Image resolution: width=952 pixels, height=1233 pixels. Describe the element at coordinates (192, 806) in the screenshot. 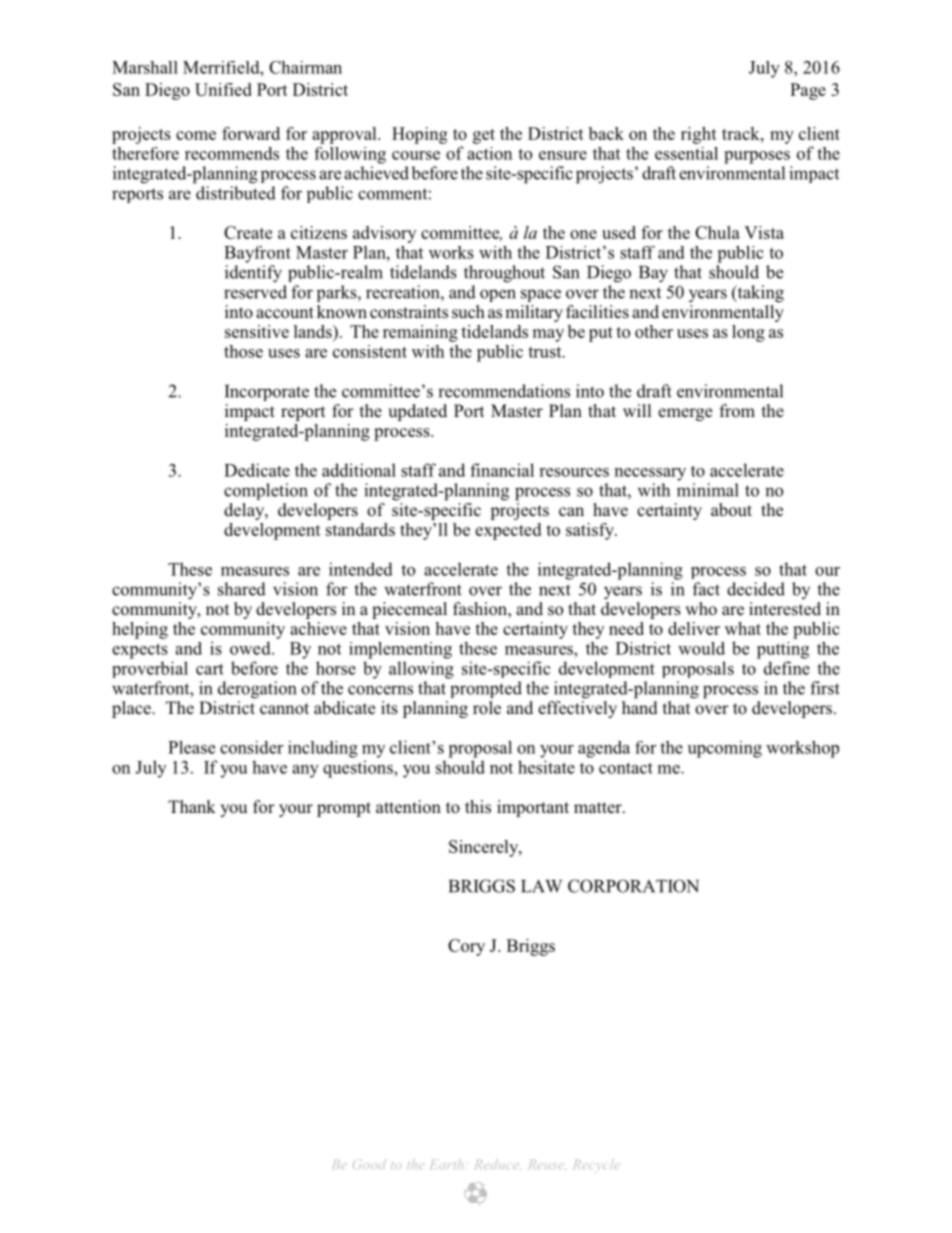

I see `Thank` at that location.
